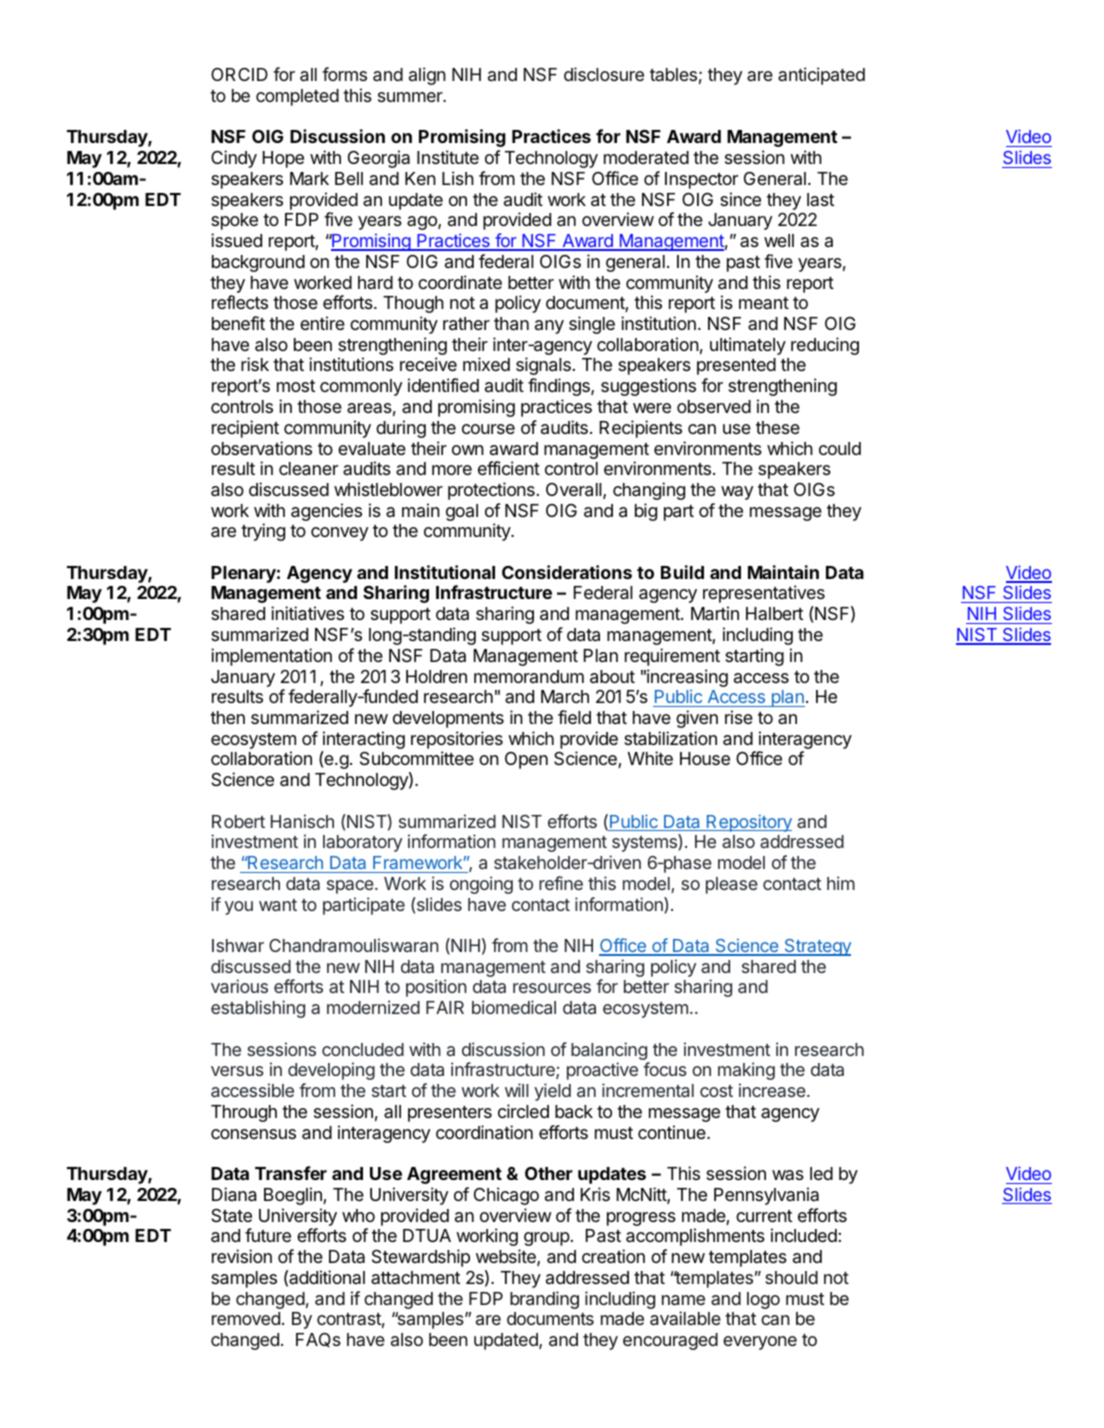 This page has height=1428, width=1104. What do you see at coordinates (764, 594) in the page?
I see `representatives` at bounding box center [764, 594].
